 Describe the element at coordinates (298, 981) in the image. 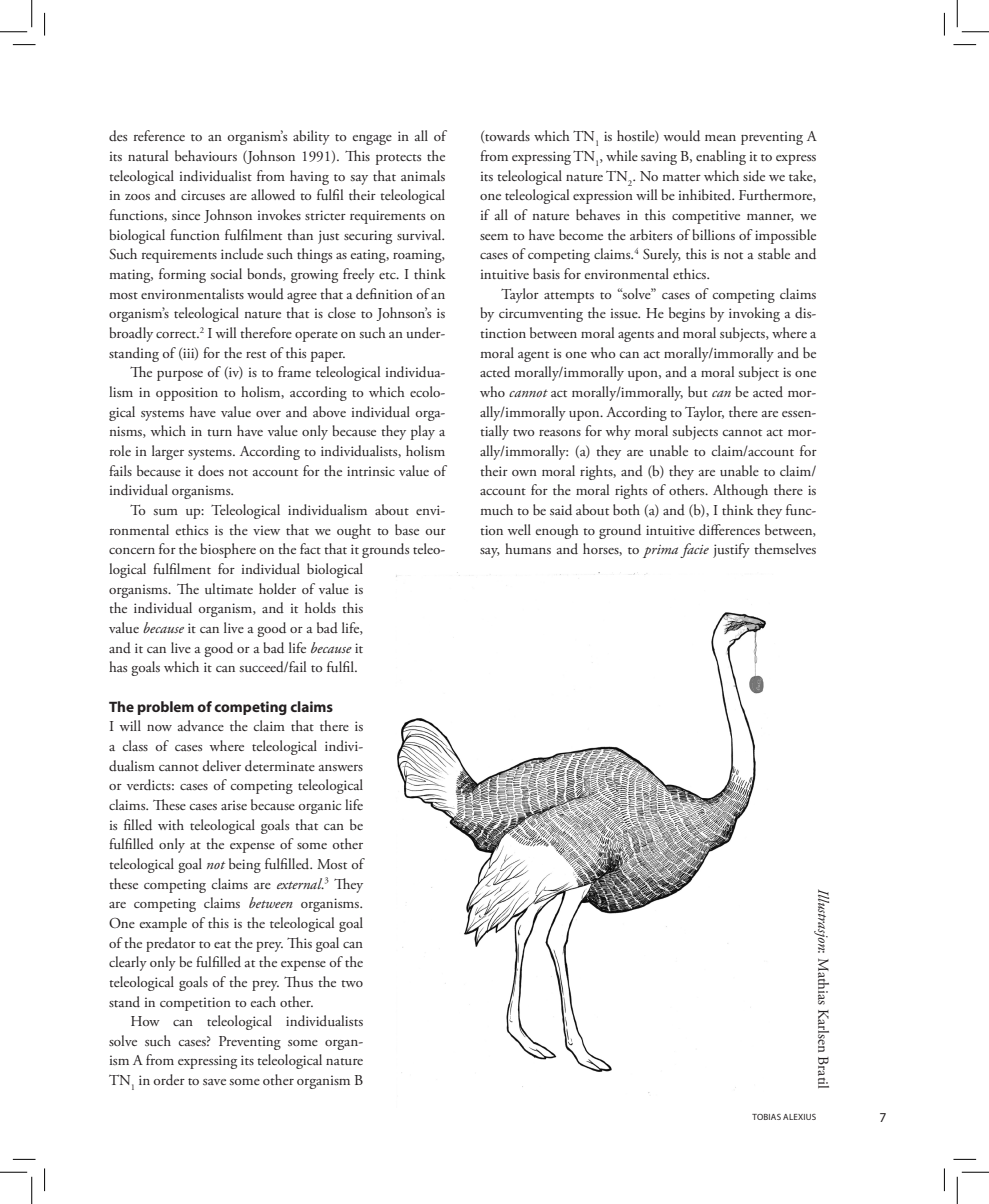

I see `Thus` at that location.
